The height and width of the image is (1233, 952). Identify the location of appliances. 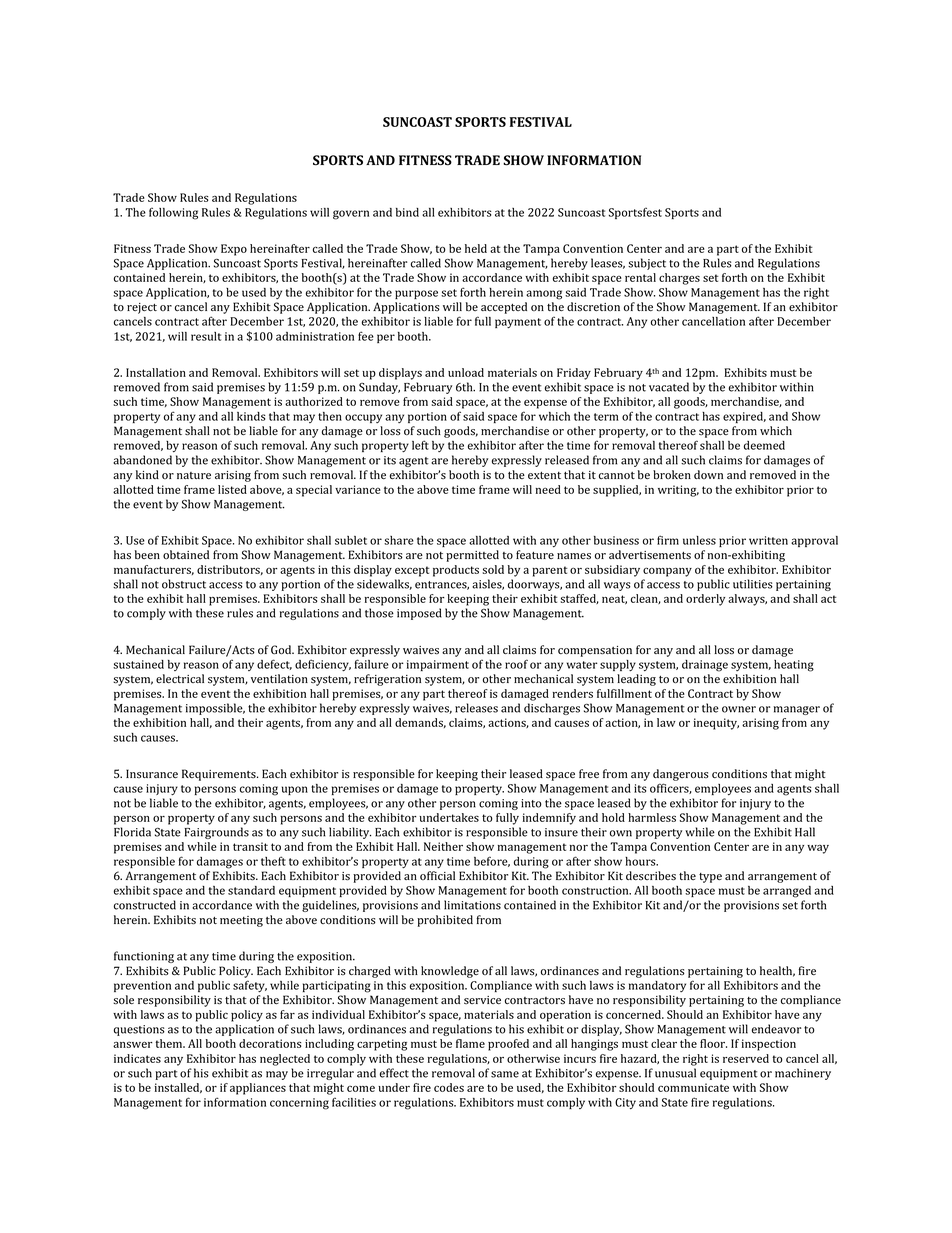
(258, 1089).
